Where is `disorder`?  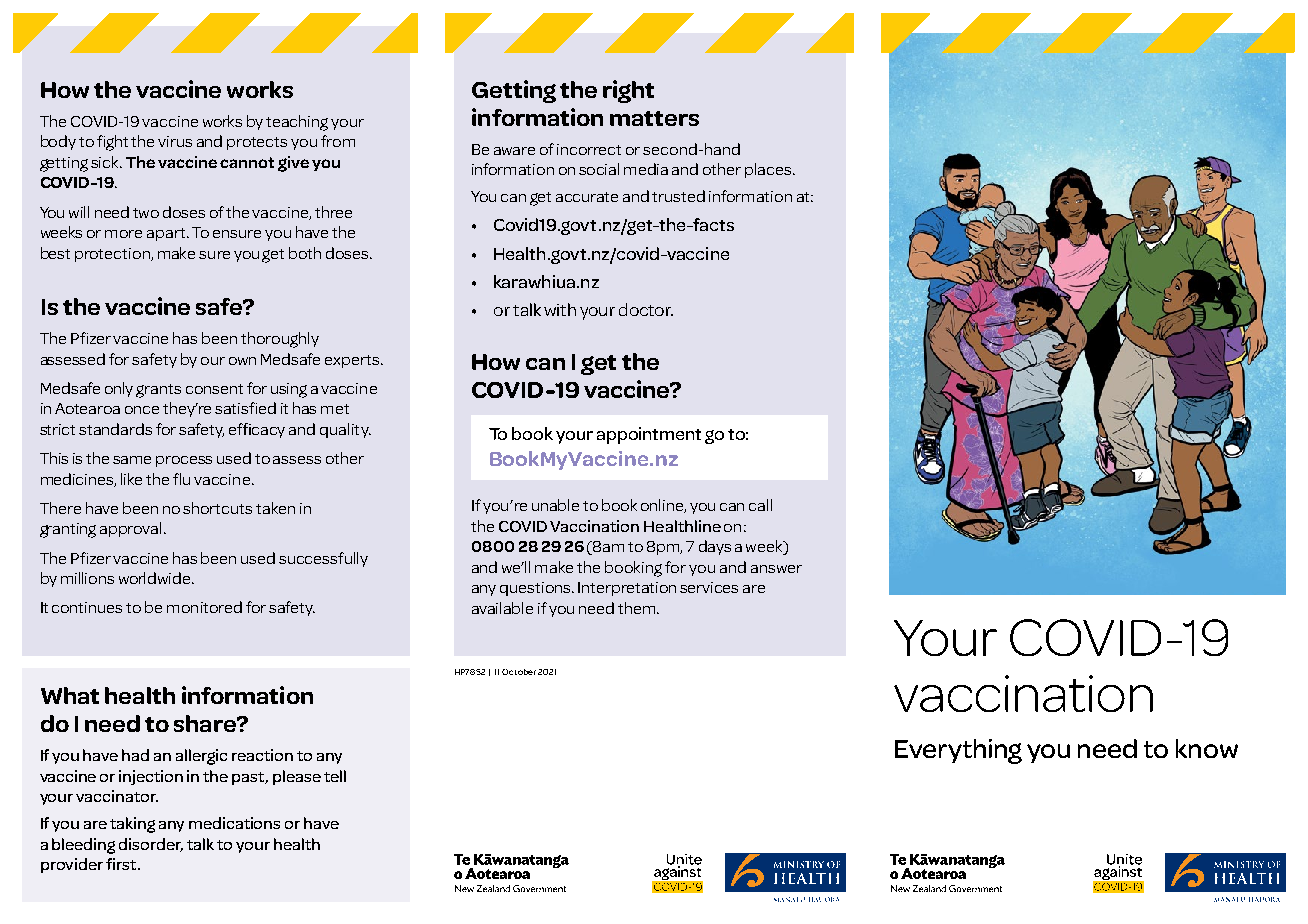 disorder is located at coordinates (151, 845).
